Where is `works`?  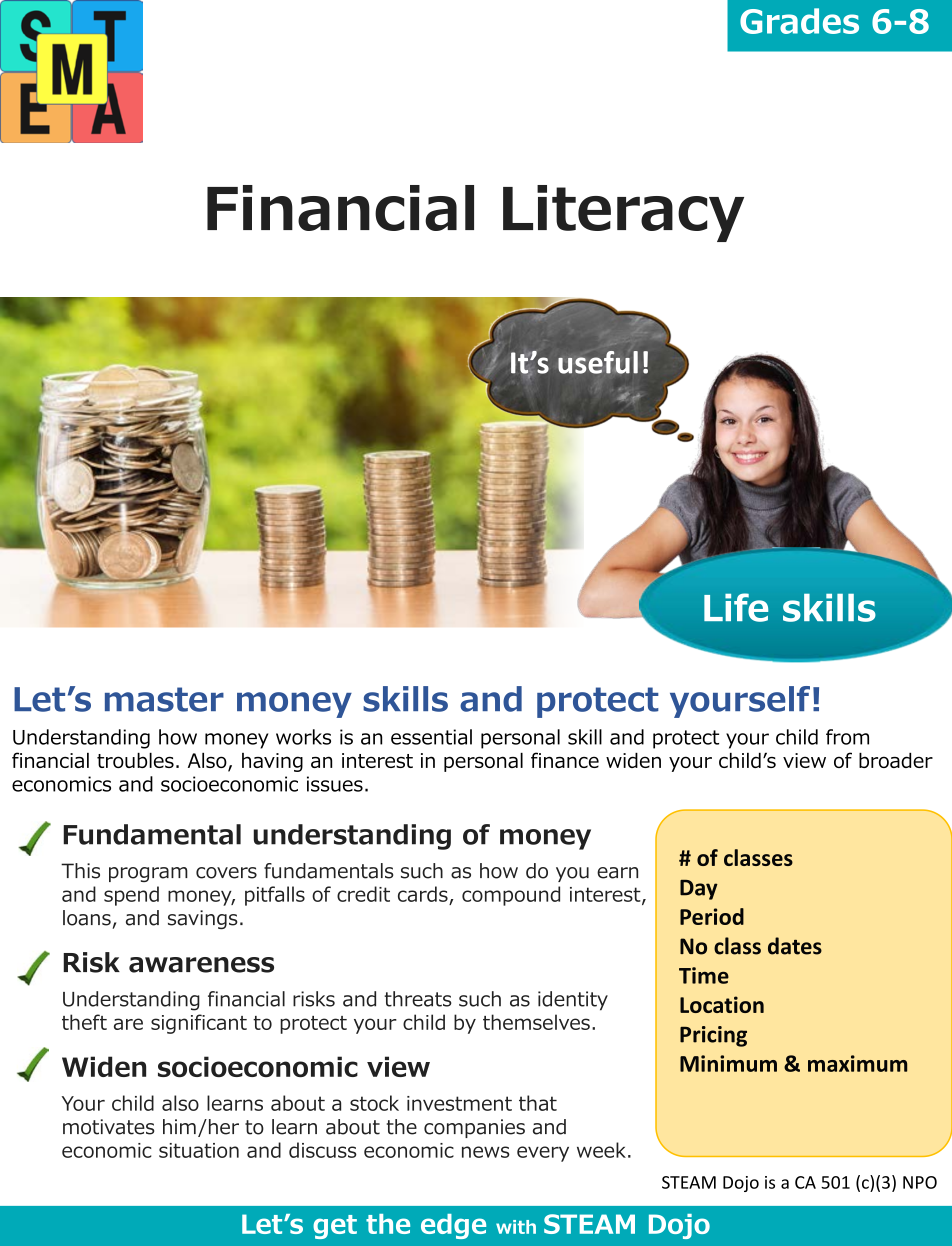
works is located at coordinates (303, 737).
